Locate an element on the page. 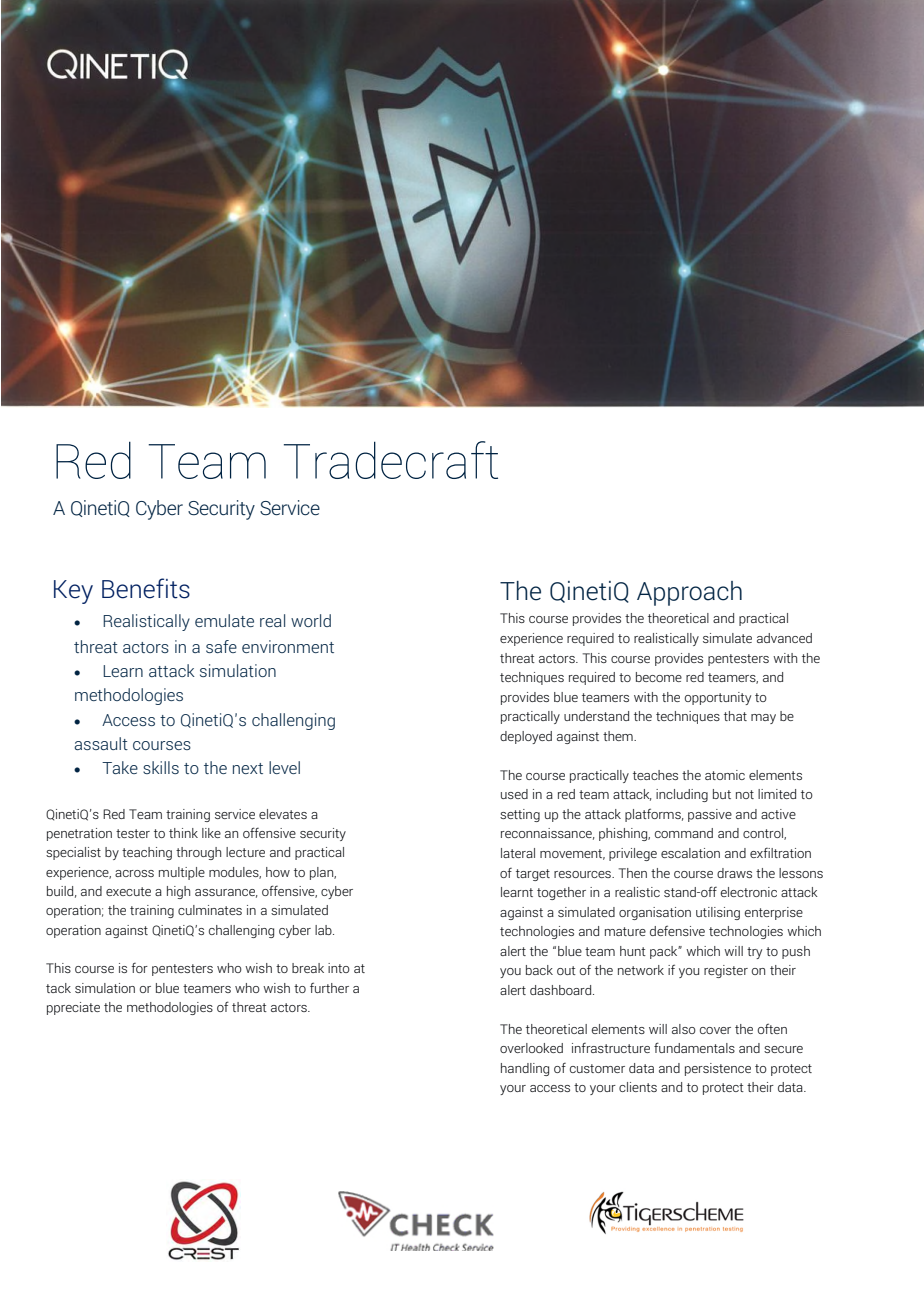  atomic is located at coordinates (725, 775).
